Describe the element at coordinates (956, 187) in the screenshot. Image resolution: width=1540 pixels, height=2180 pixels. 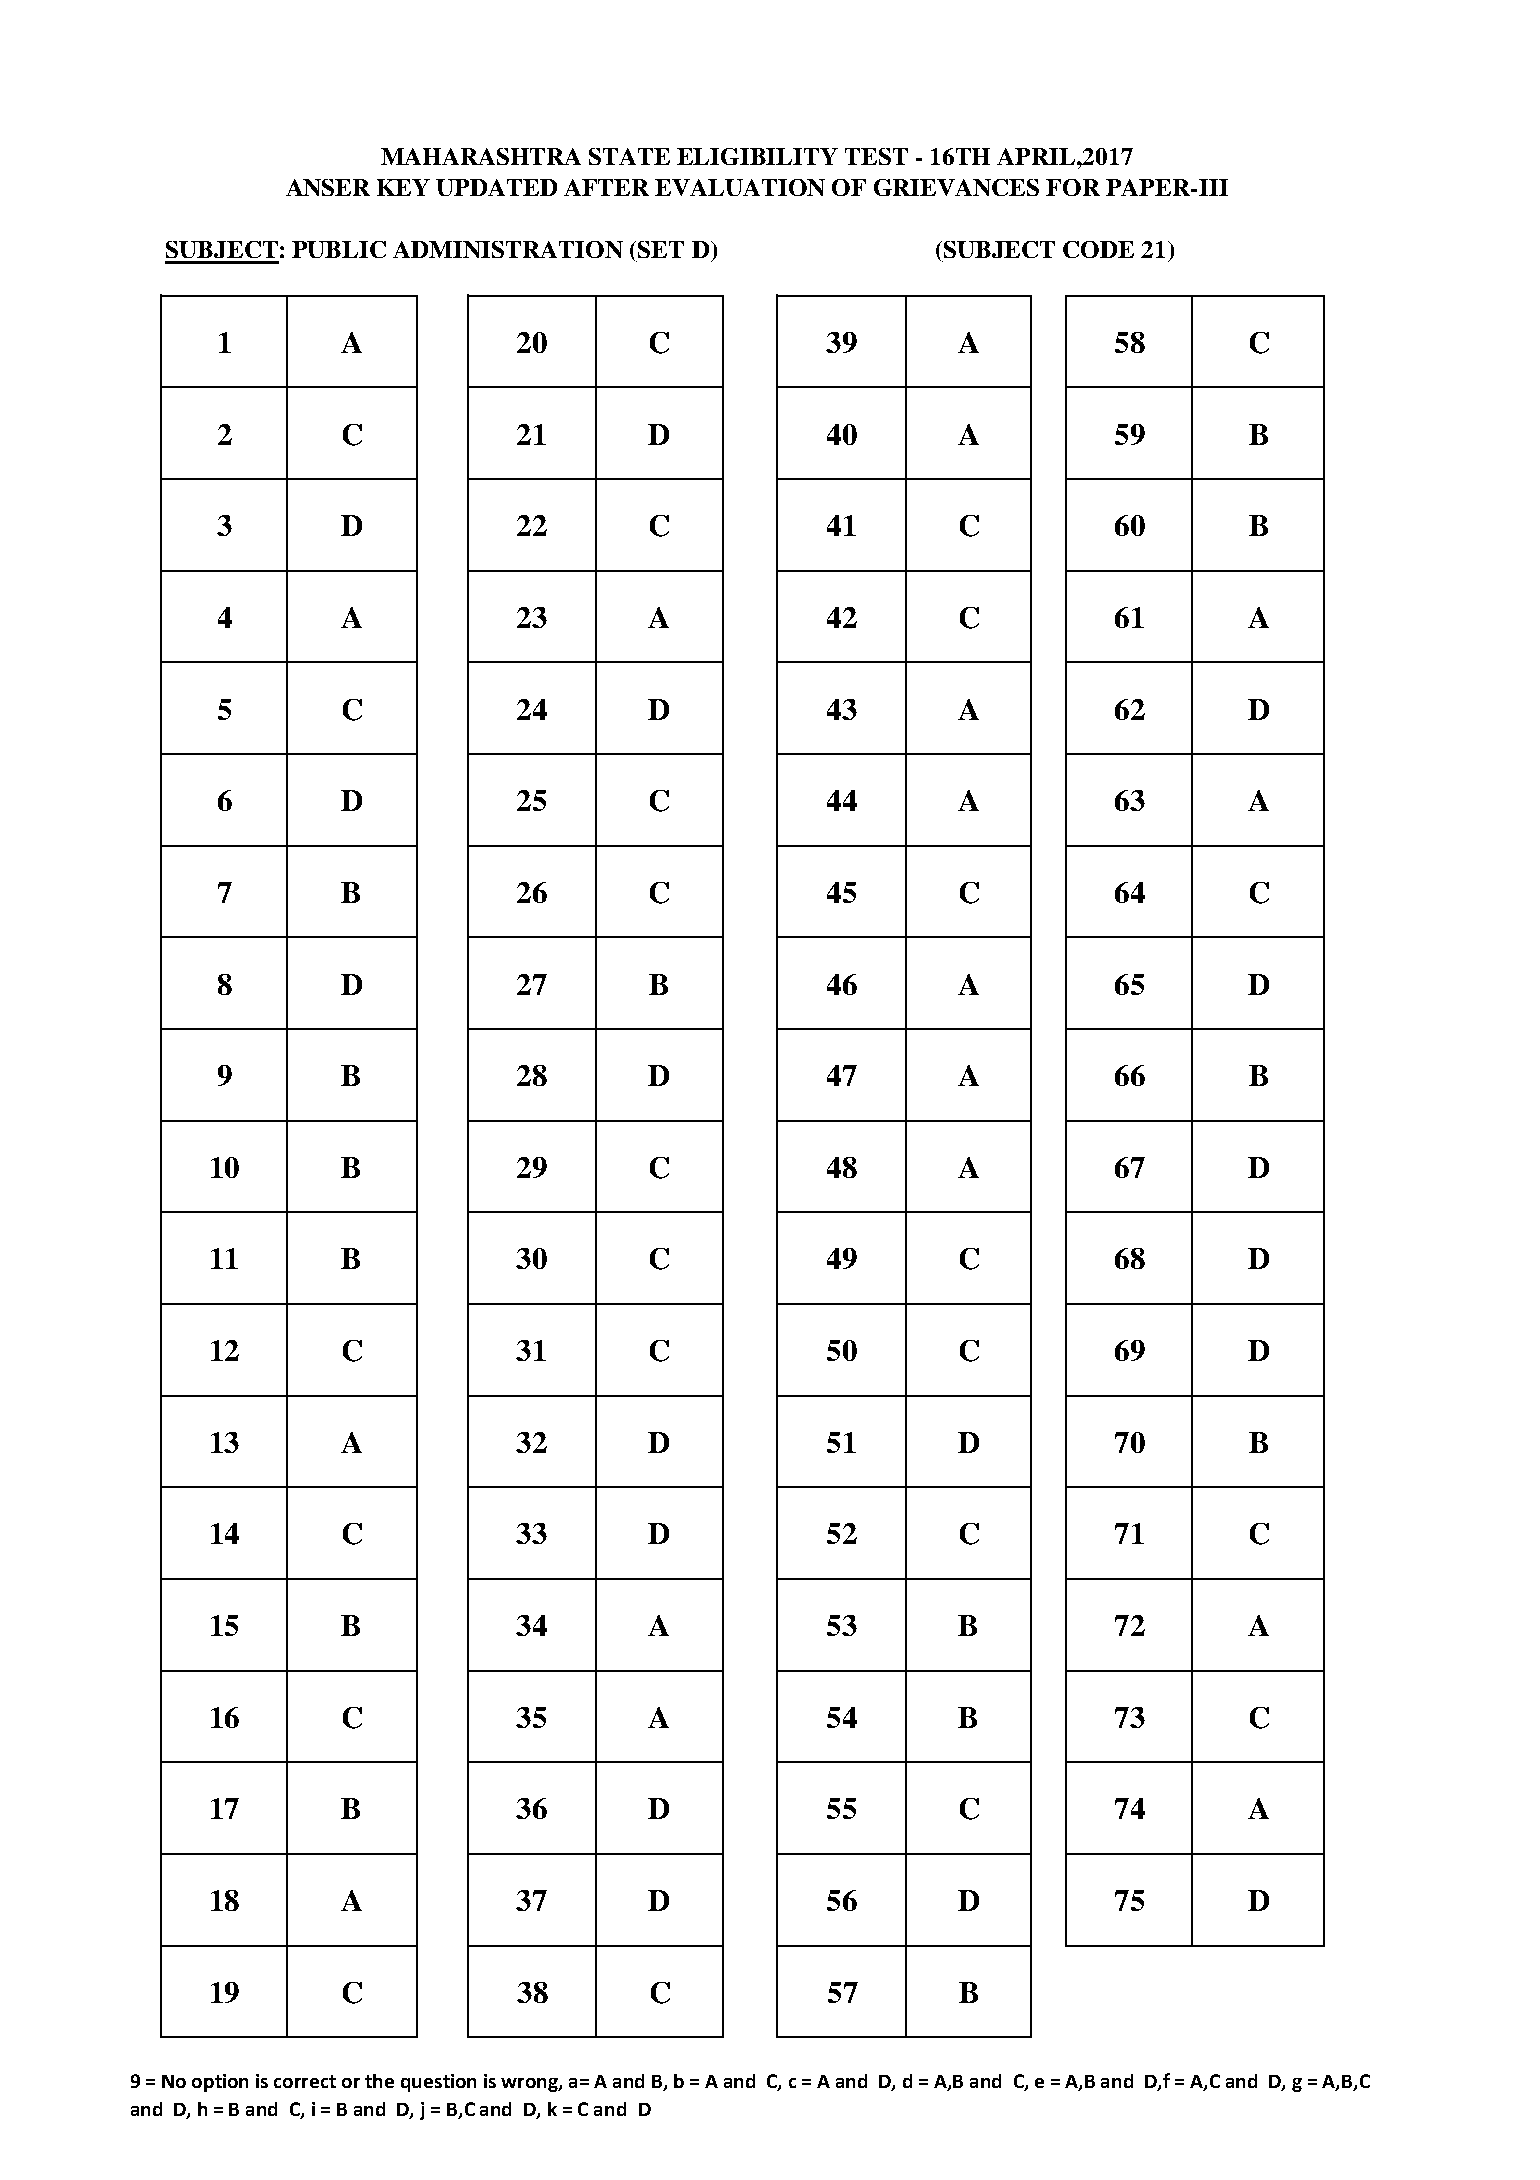
I see `GRIEVANCES` at that location.
